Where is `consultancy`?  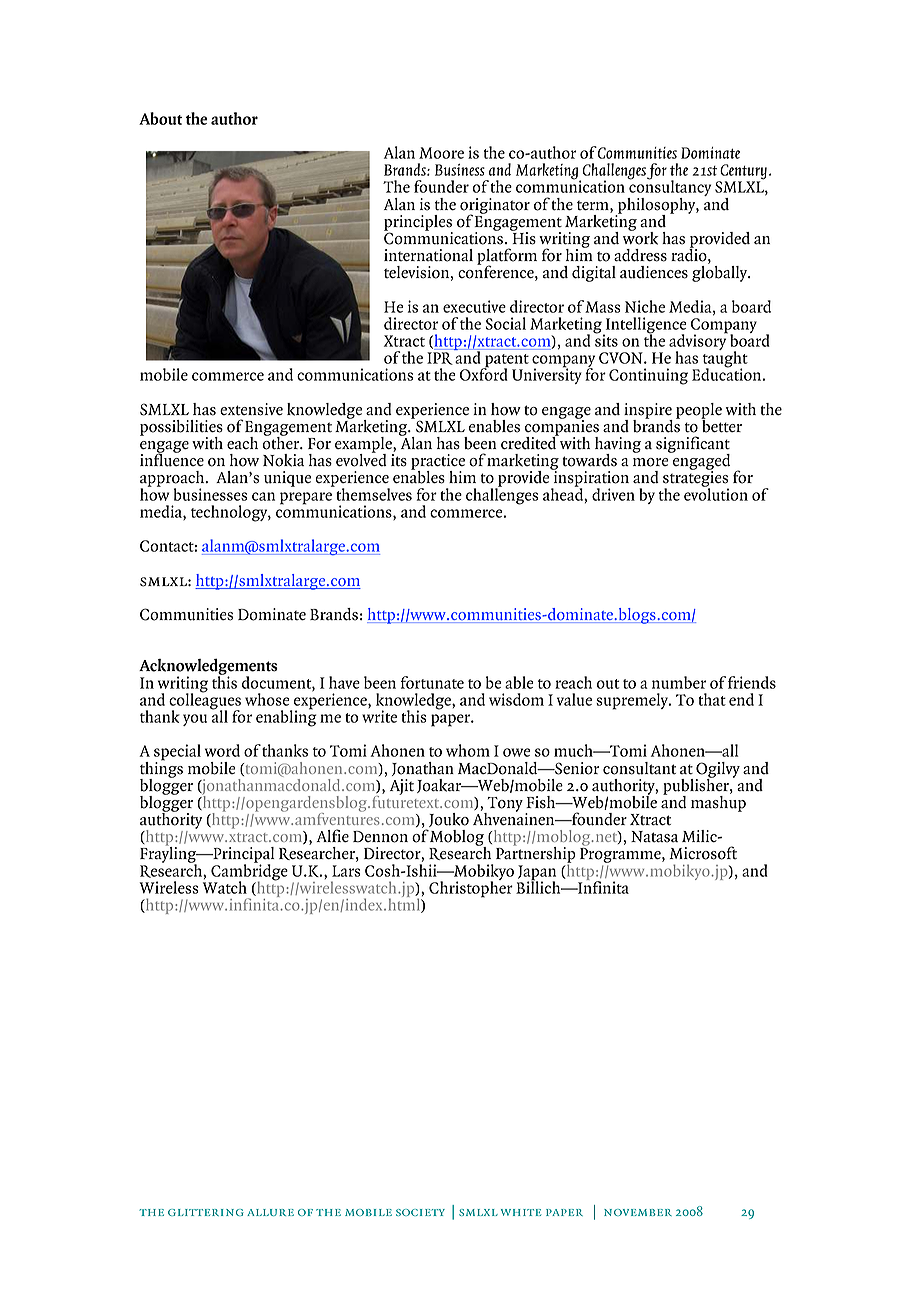 consultancy is located at coordinates (669, 188).
